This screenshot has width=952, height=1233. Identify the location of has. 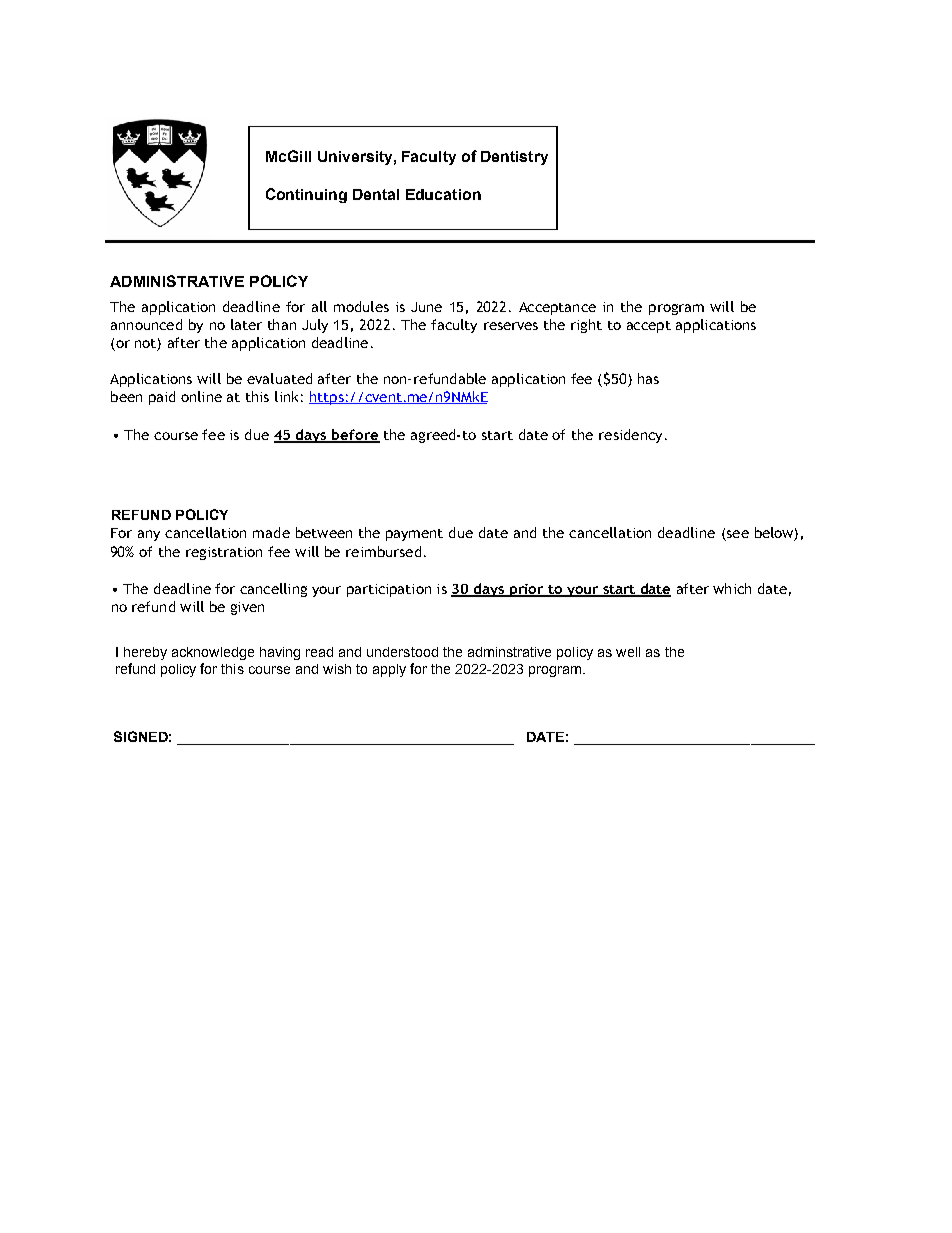
(648, 378).
